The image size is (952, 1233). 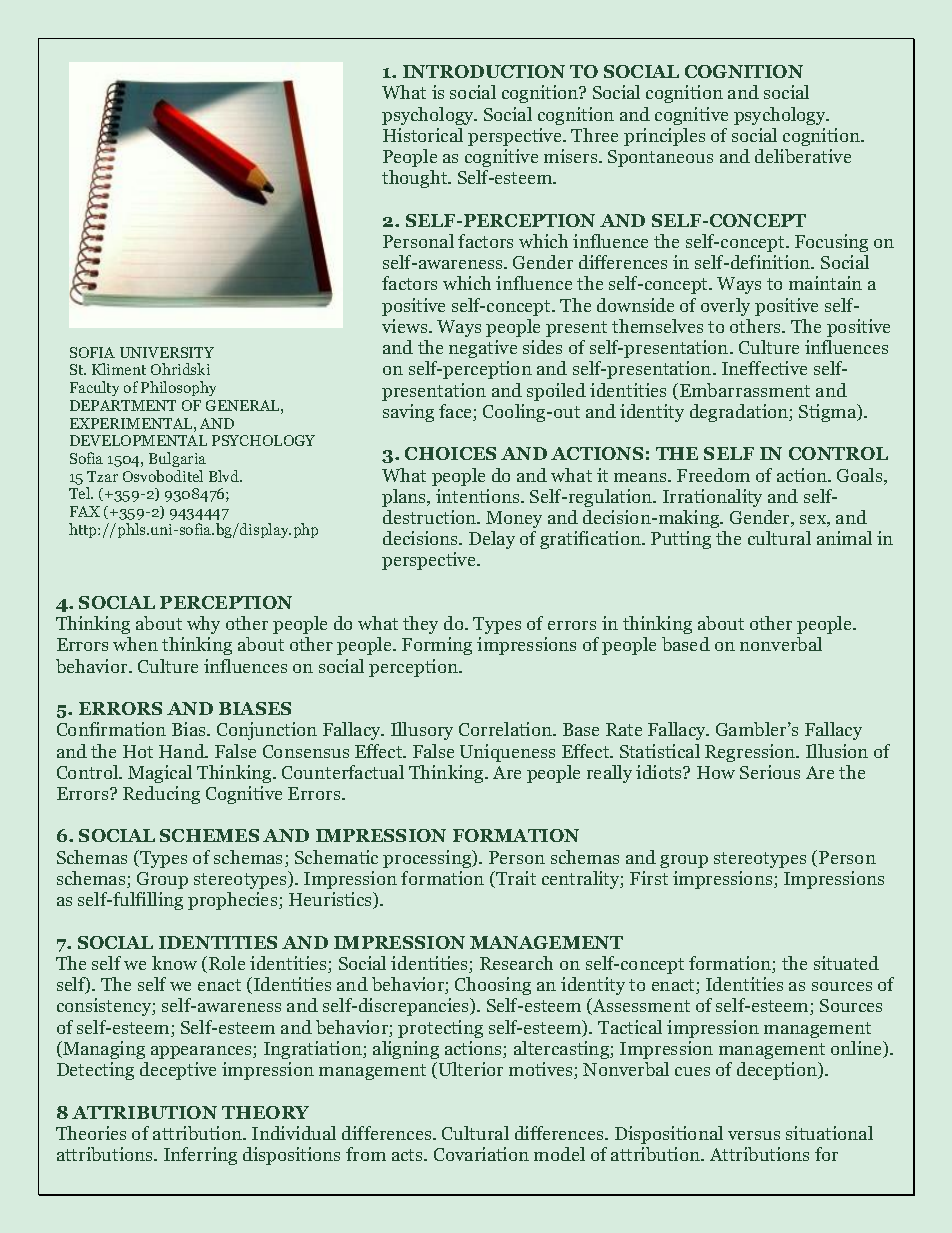 I want to click on versus, so click(x=754, y=1135).
